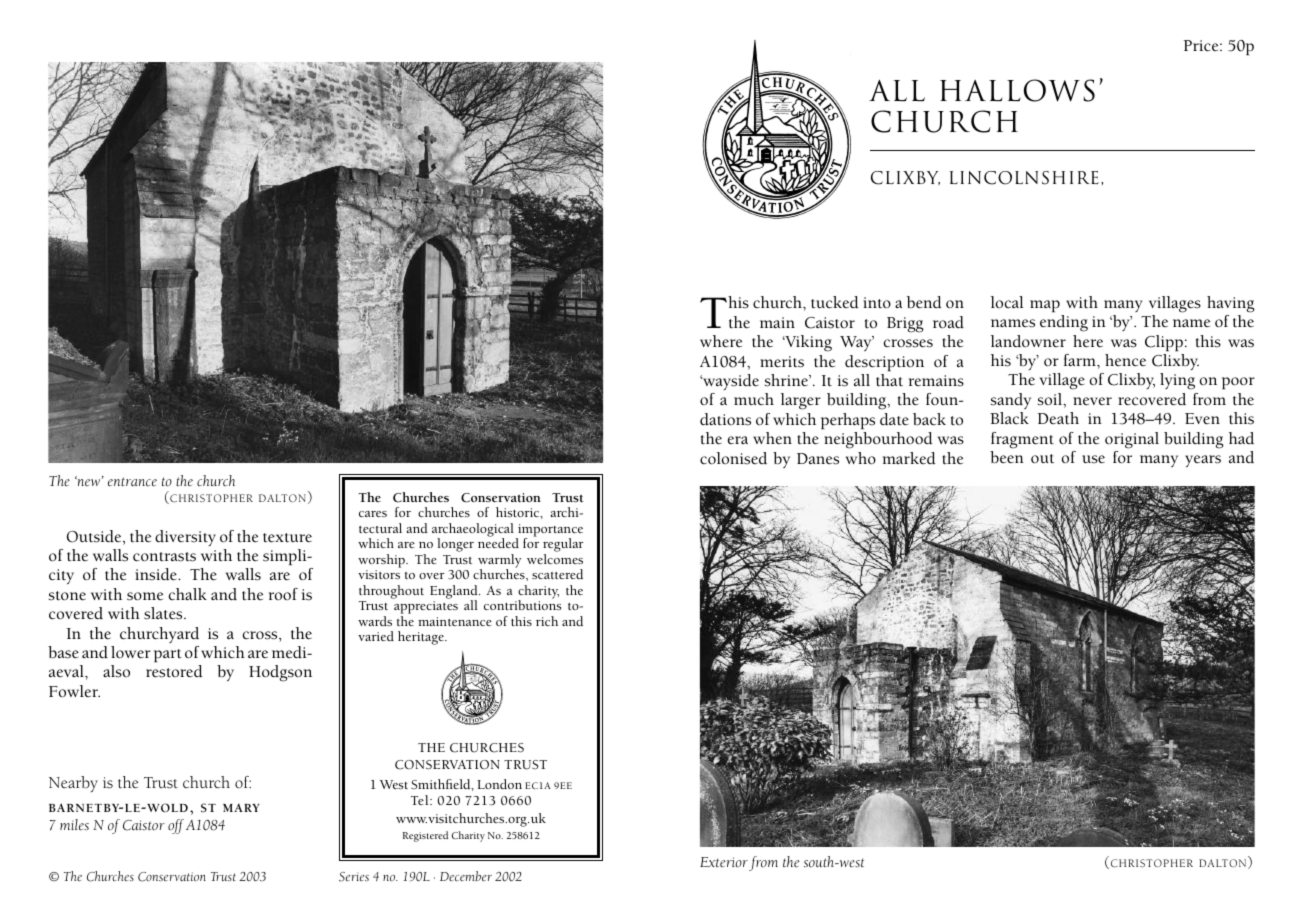  Describe the element at coordinates (724, 862) in the screenshot. I see `Exterior` at that location.
